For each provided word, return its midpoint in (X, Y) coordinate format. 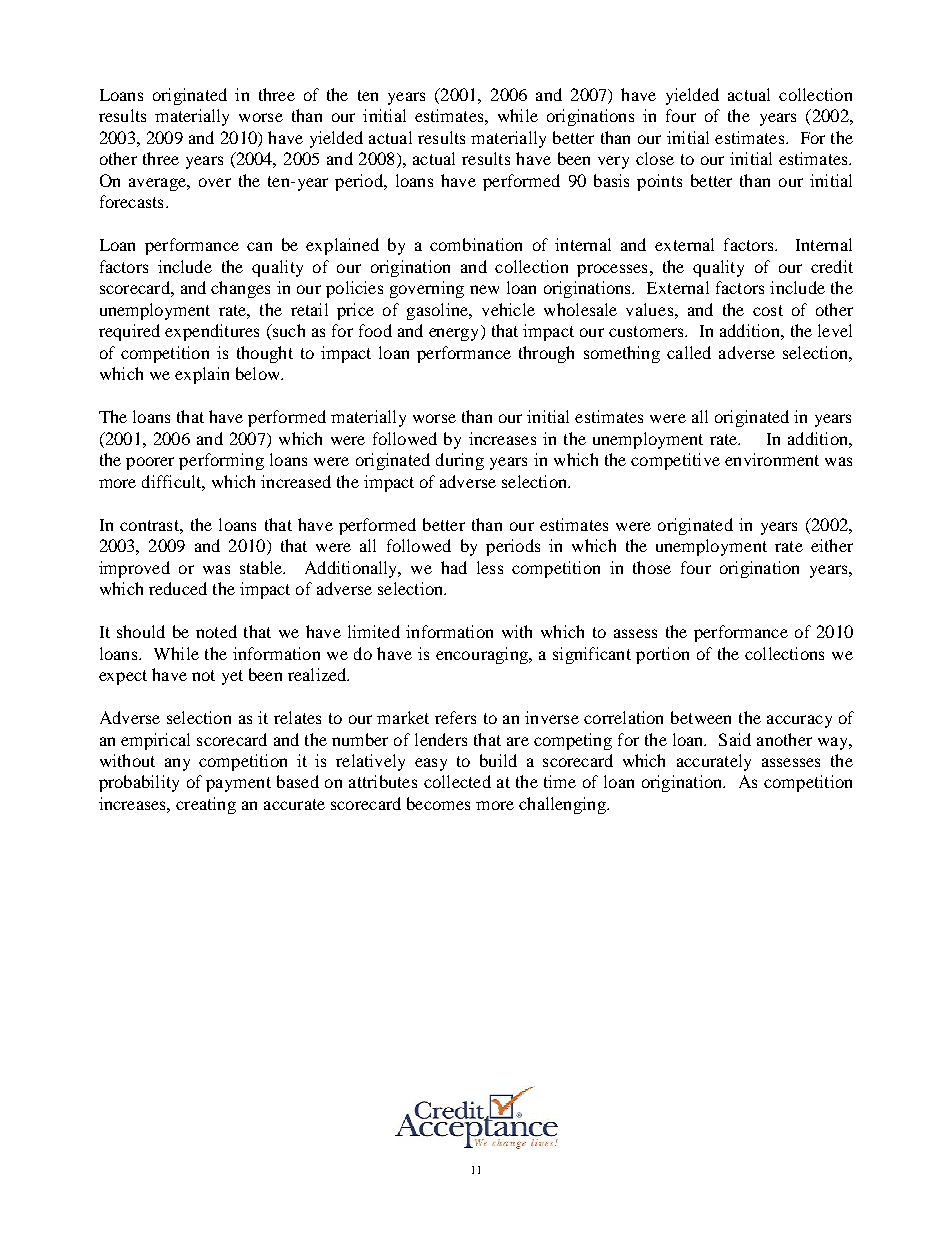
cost (768, 310)
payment (238, 784)
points (659, 182)
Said (735, 739)
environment (772, 459)
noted (216, 631)
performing (221, 461)
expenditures (212, 332)
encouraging (483, 655)
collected (457, 781)
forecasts (131, 201)
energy (455, 334)
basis (611, 180)
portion (662, 655)
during (460, 461)
